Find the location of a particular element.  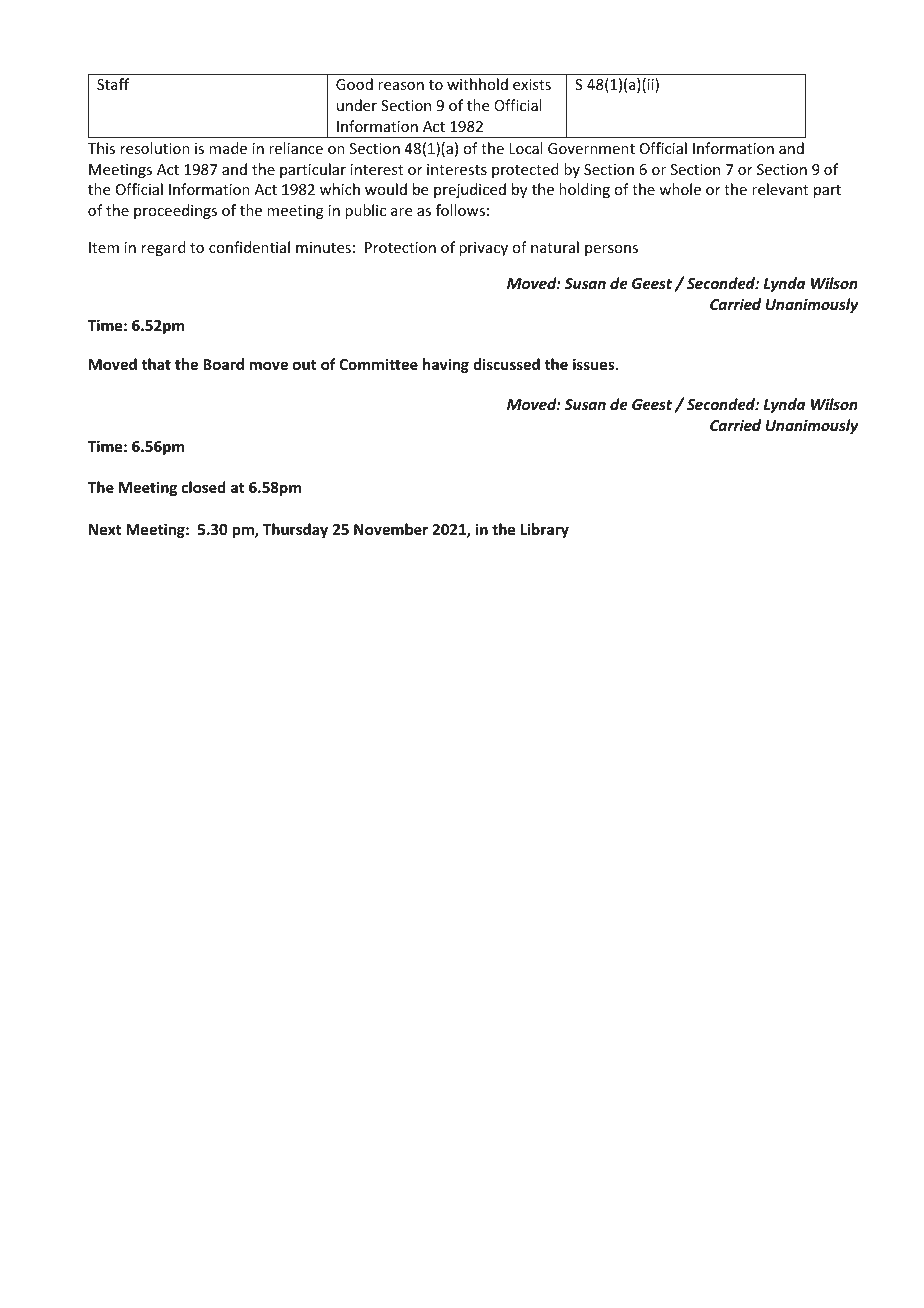

reason is located at coordinates (401, 86).
